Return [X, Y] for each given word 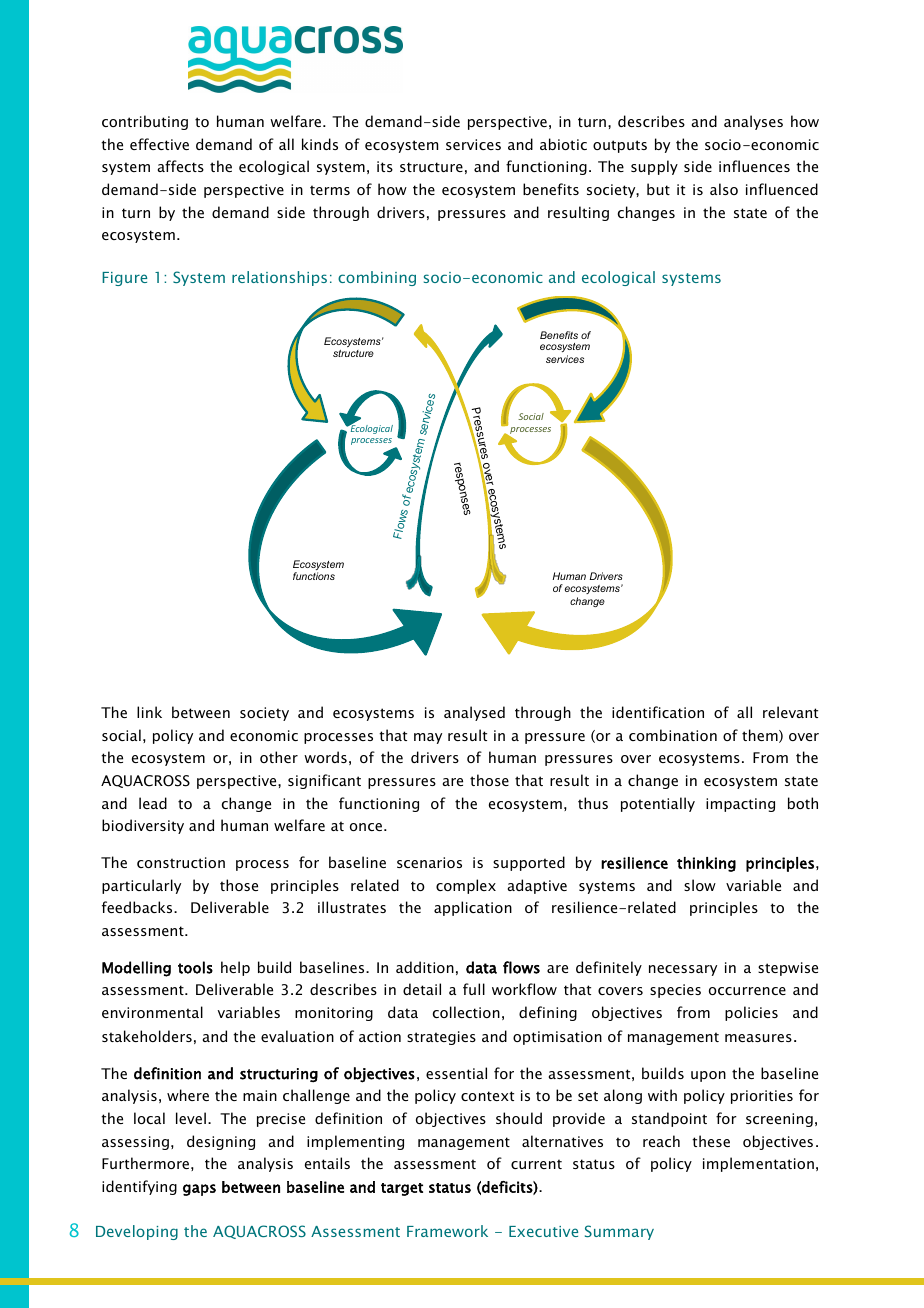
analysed [474, 713]
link [149, 712]
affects [181, 166]
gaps [199, 1190]
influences [754, 166]
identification [658, 712]
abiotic [563, 144]
